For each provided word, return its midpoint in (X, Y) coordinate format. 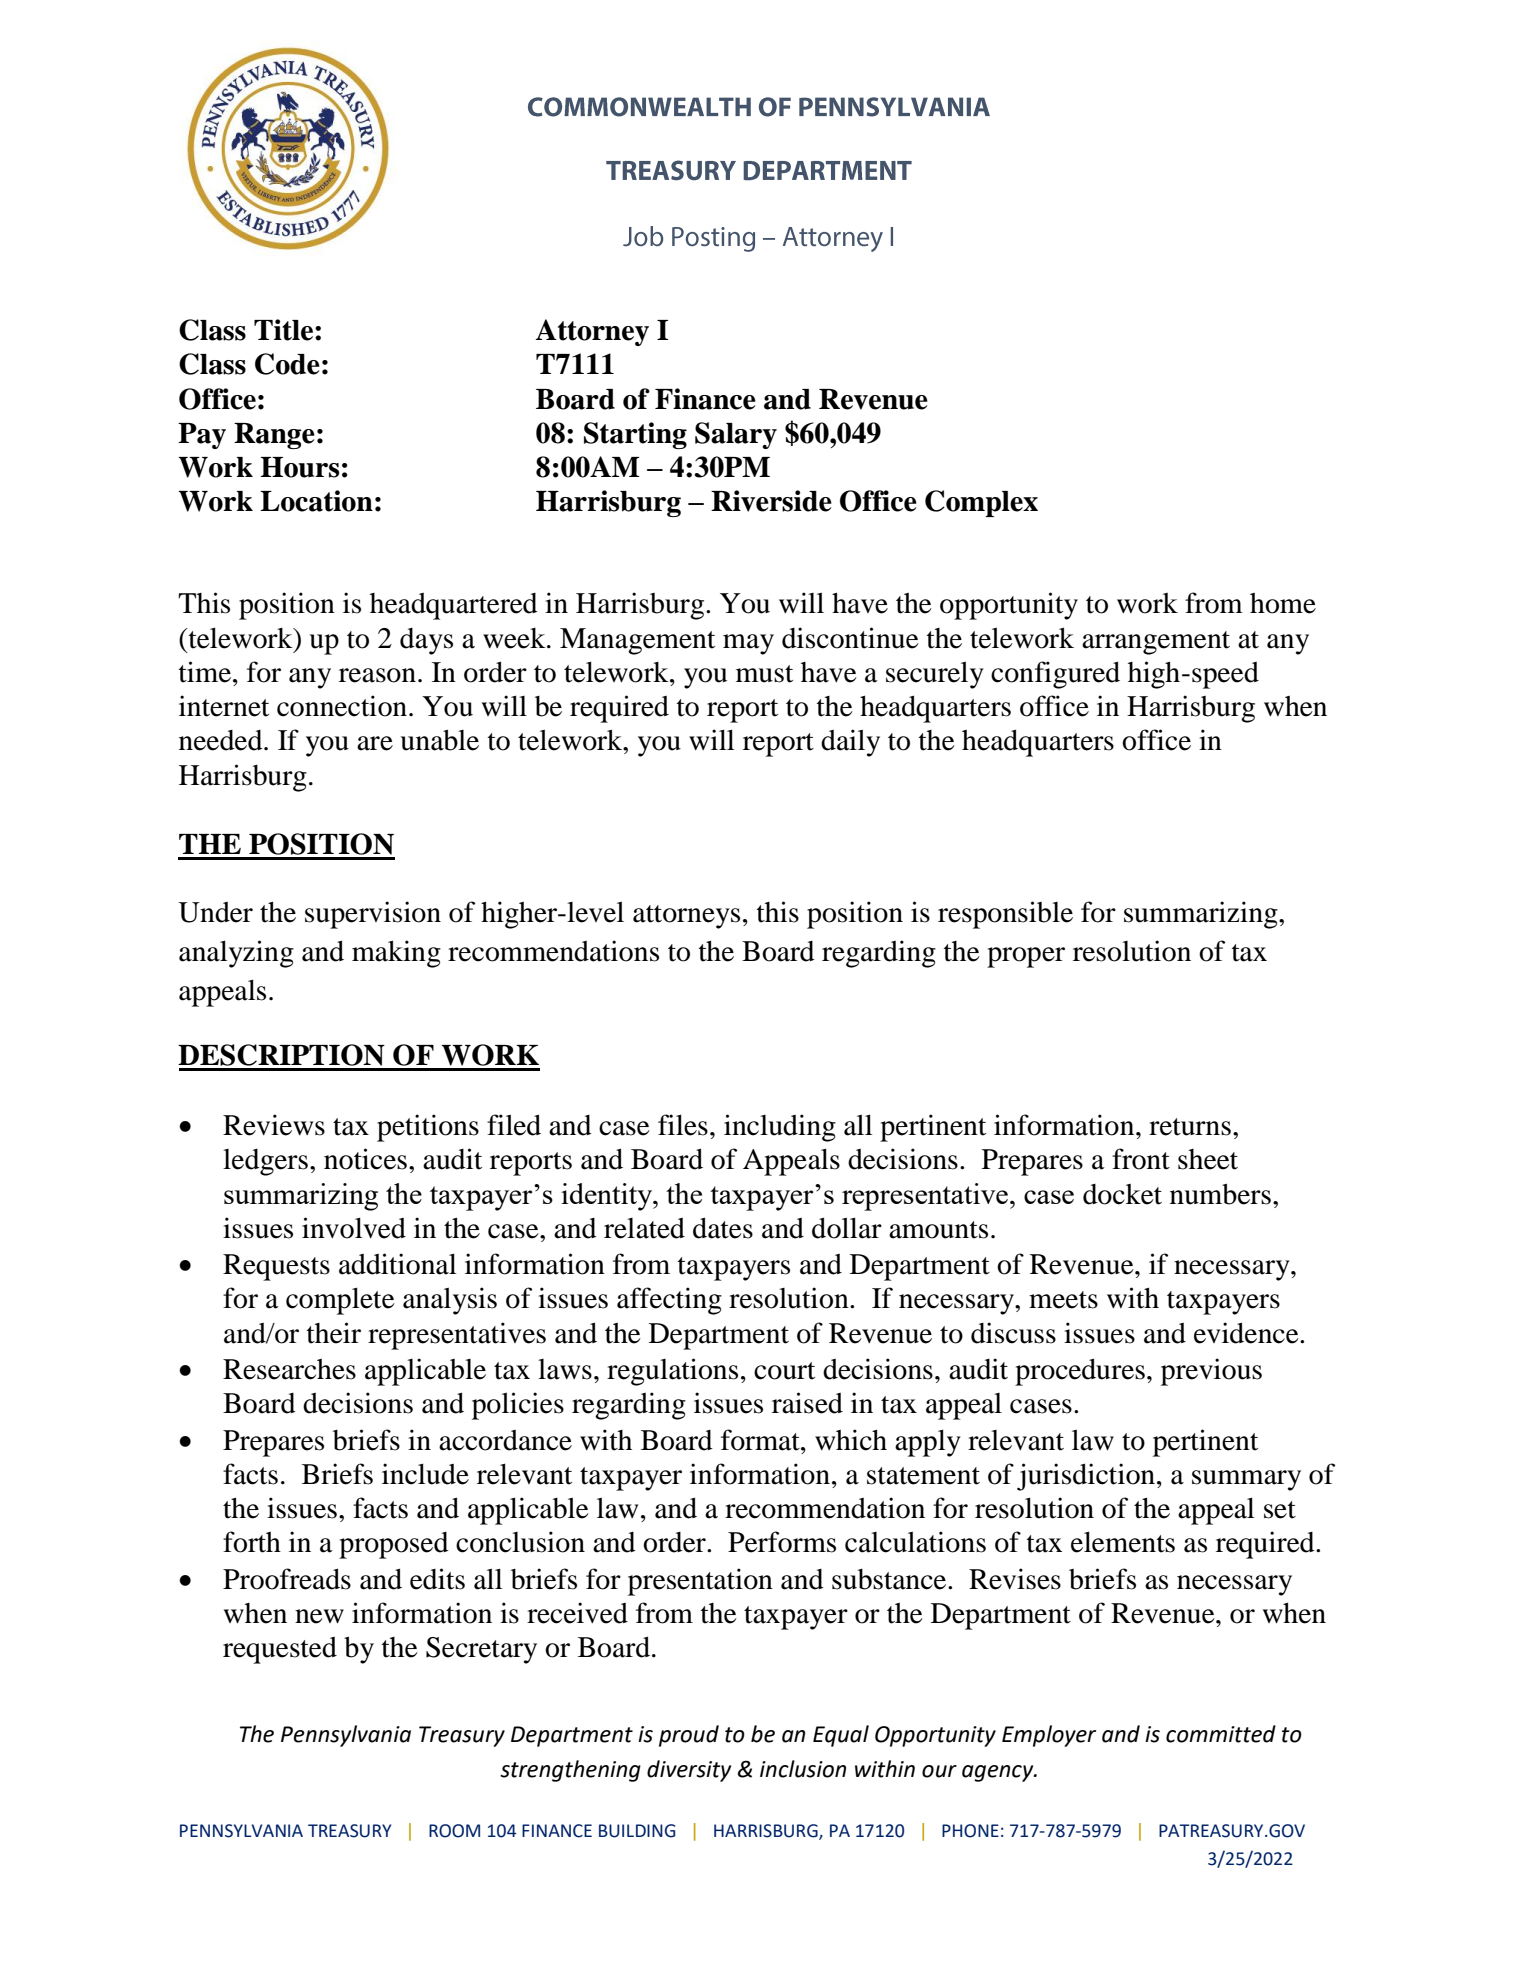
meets (1063, 1300)
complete (340, 1301)
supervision (373, 915)
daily (850, 743)
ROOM (454, 1831)
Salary (736, 435)
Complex (981, 503)
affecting (669, 1301)
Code (287, 364)
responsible (1005, 915)
